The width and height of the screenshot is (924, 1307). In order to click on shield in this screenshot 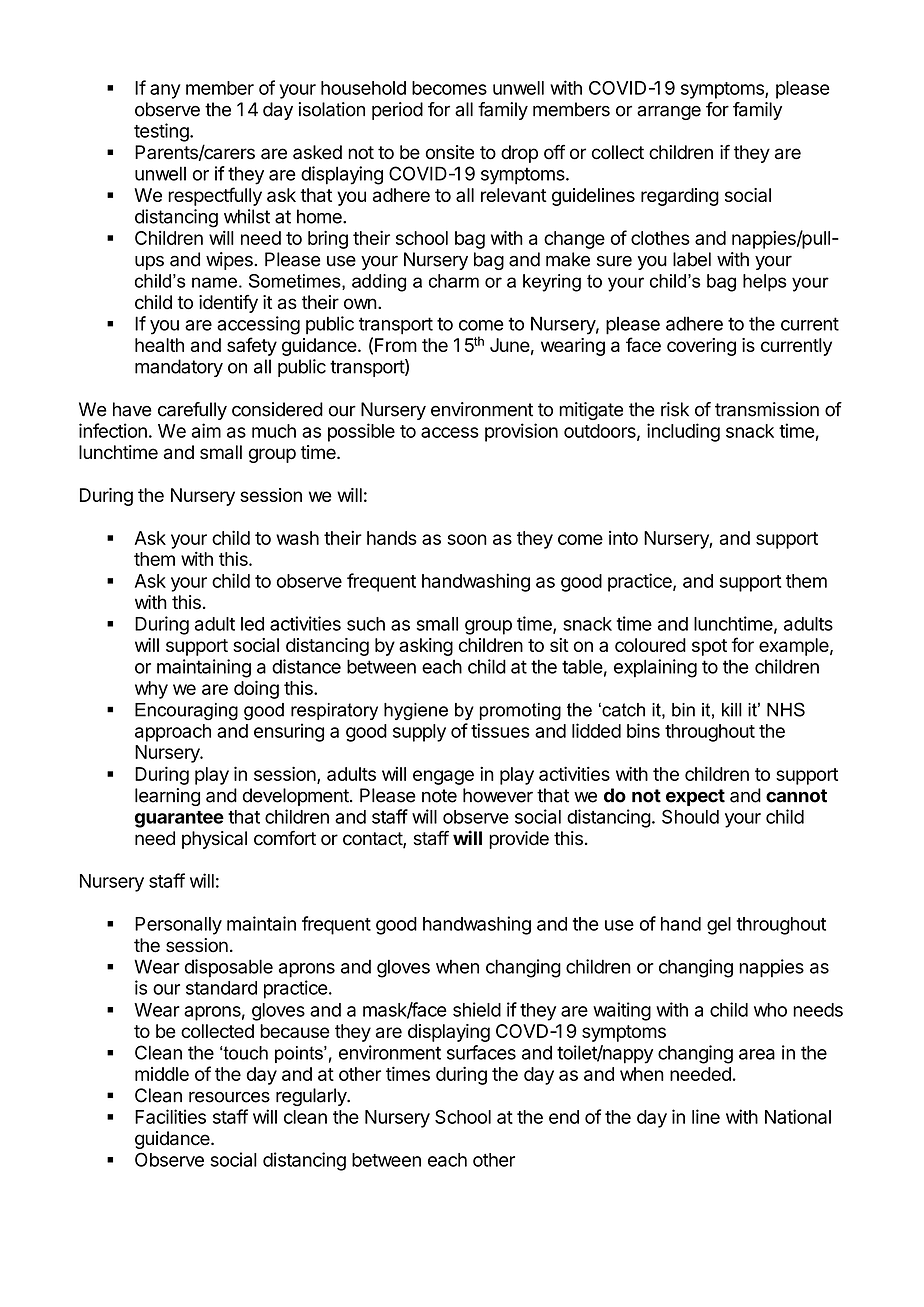, I will do `click(477, 1009)`.
